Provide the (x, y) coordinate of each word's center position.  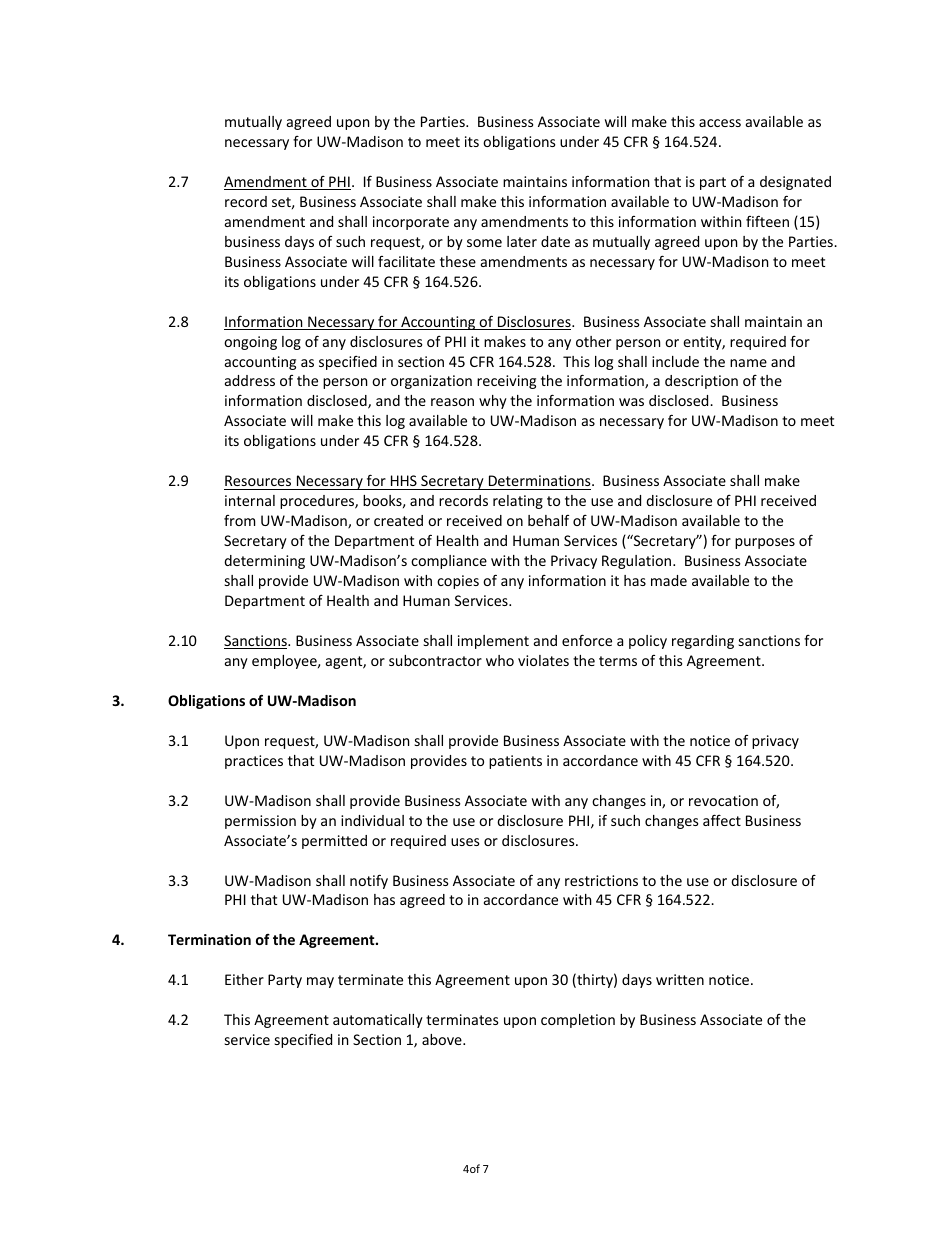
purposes (765, 543)
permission (260, 822)
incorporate (411, 223)
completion (578, 1021)
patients (515, 762)
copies (458, 582)
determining (264, 562)
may (320, 982)
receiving (506, 382)
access (720, 123)
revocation (723, 800)
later (522, 241)
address (250, 380)
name (748, 363)
